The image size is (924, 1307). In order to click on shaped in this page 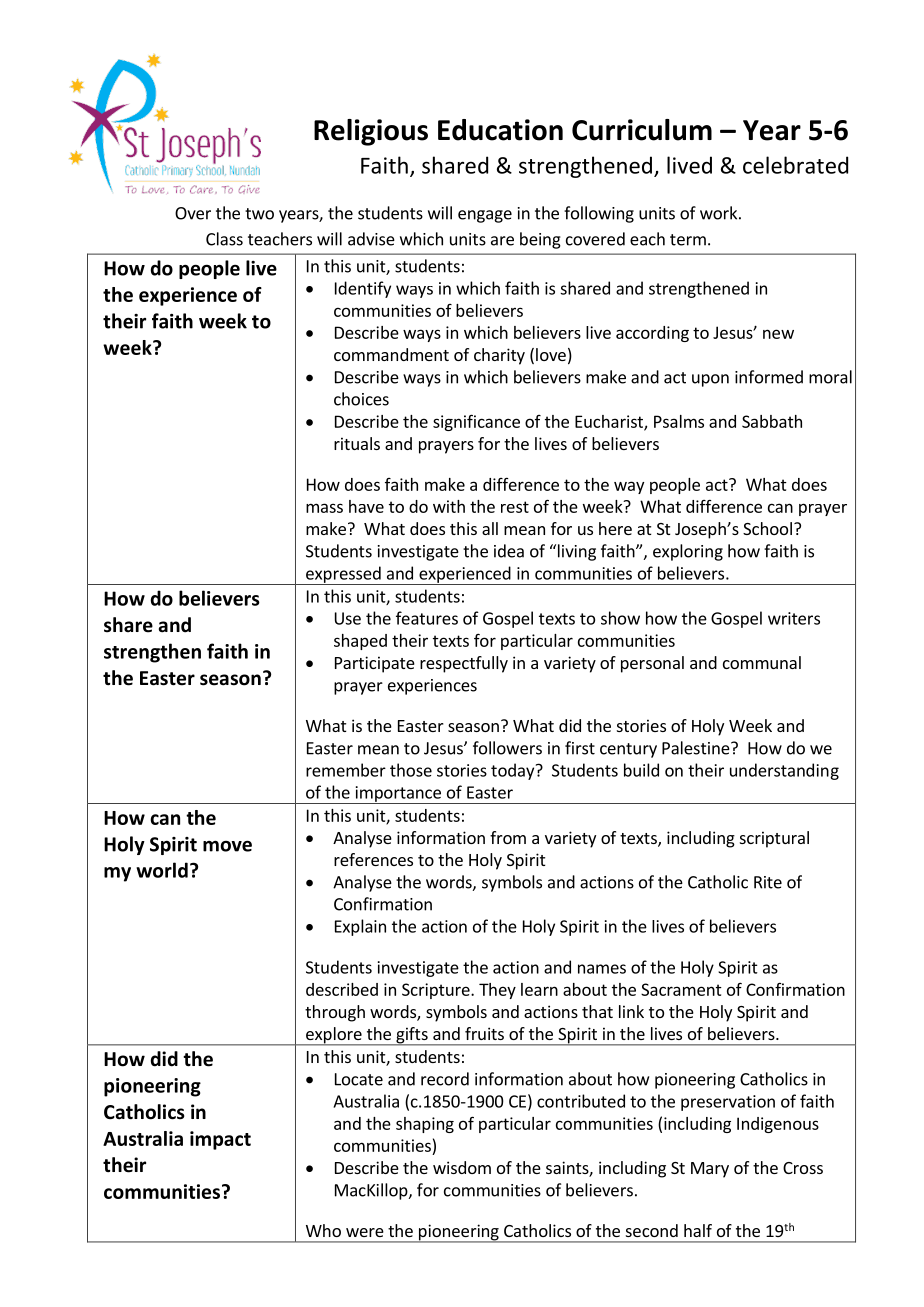, I will do `click(360, 642)`.
